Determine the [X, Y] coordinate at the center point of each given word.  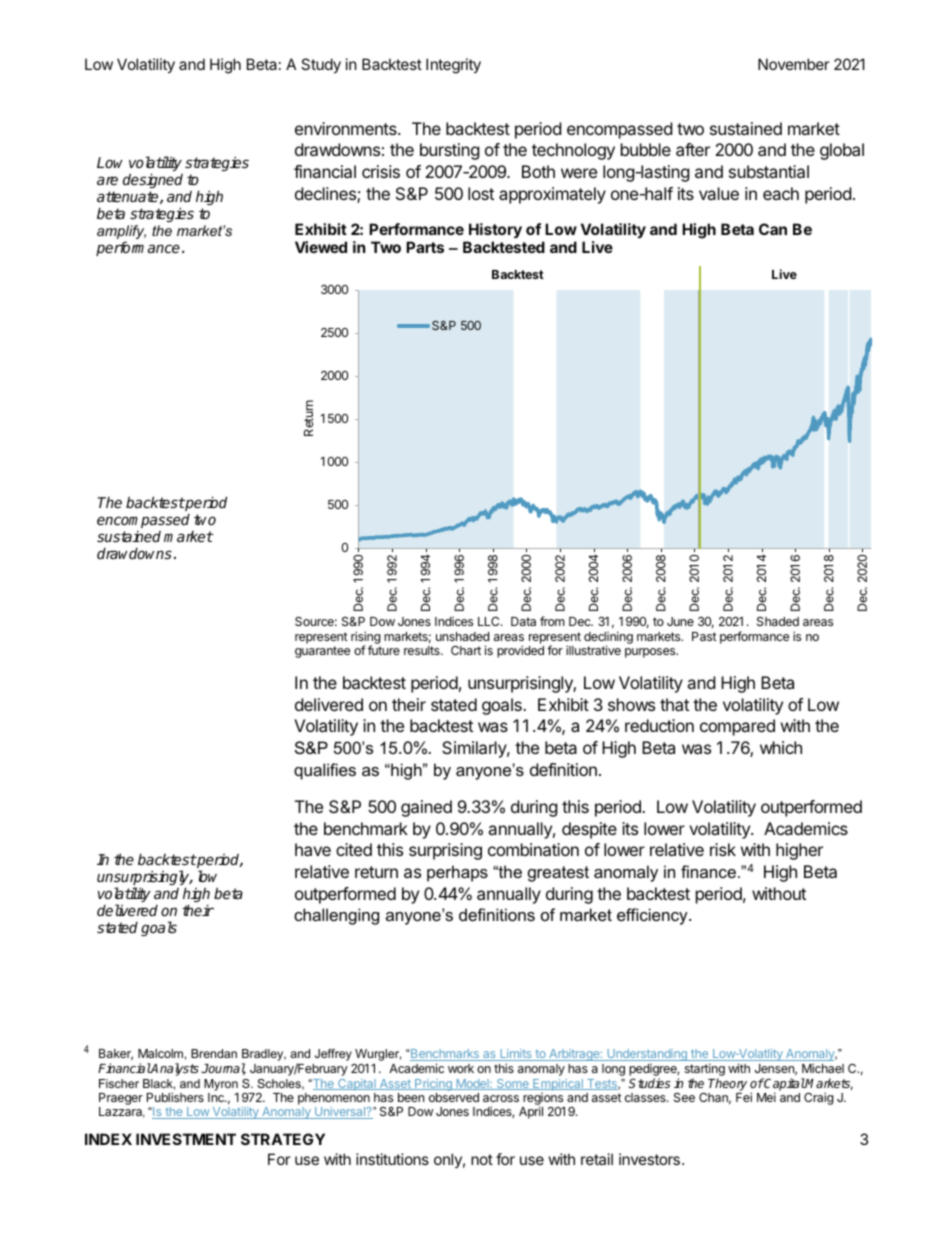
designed [153, 180]
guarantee [322, 652]
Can [773, 229]
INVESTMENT [186, 1139]
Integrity [453, 66]
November [794, 64]
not [482, 1159]
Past [704, 636]
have [313, 849]
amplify [121, 233]
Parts [425, 247]
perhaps [457, 873]
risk [723, 849]
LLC [490, 621]
